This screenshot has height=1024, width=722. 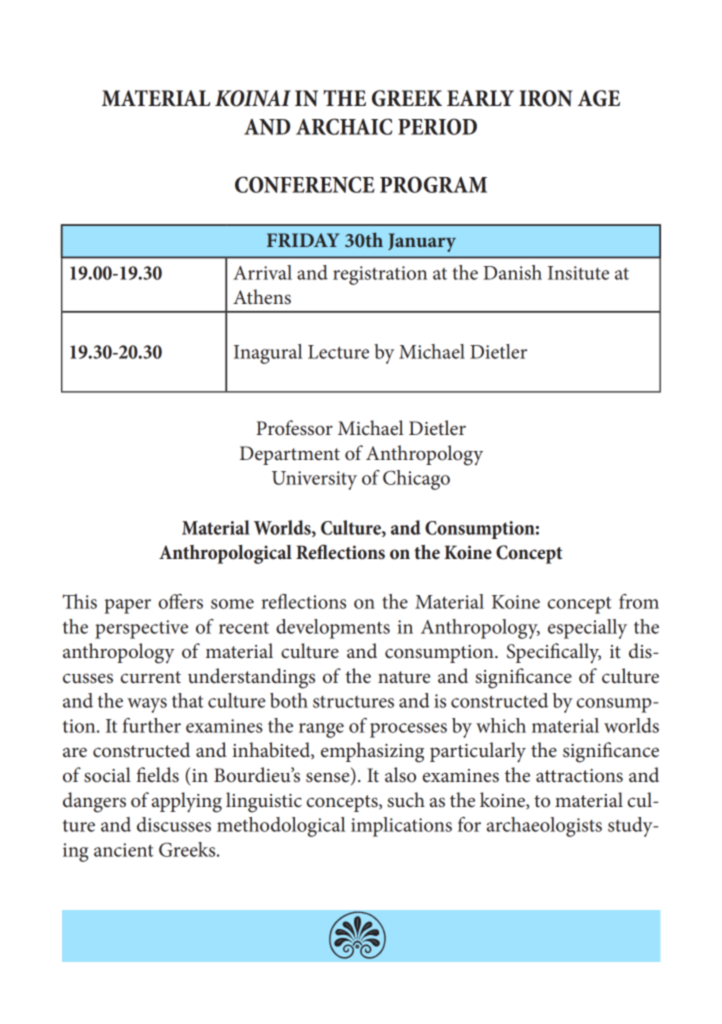 What do you see at coordinates (406, 800) in the screenshot?
I see `such` at bounding box center [406, 800].
